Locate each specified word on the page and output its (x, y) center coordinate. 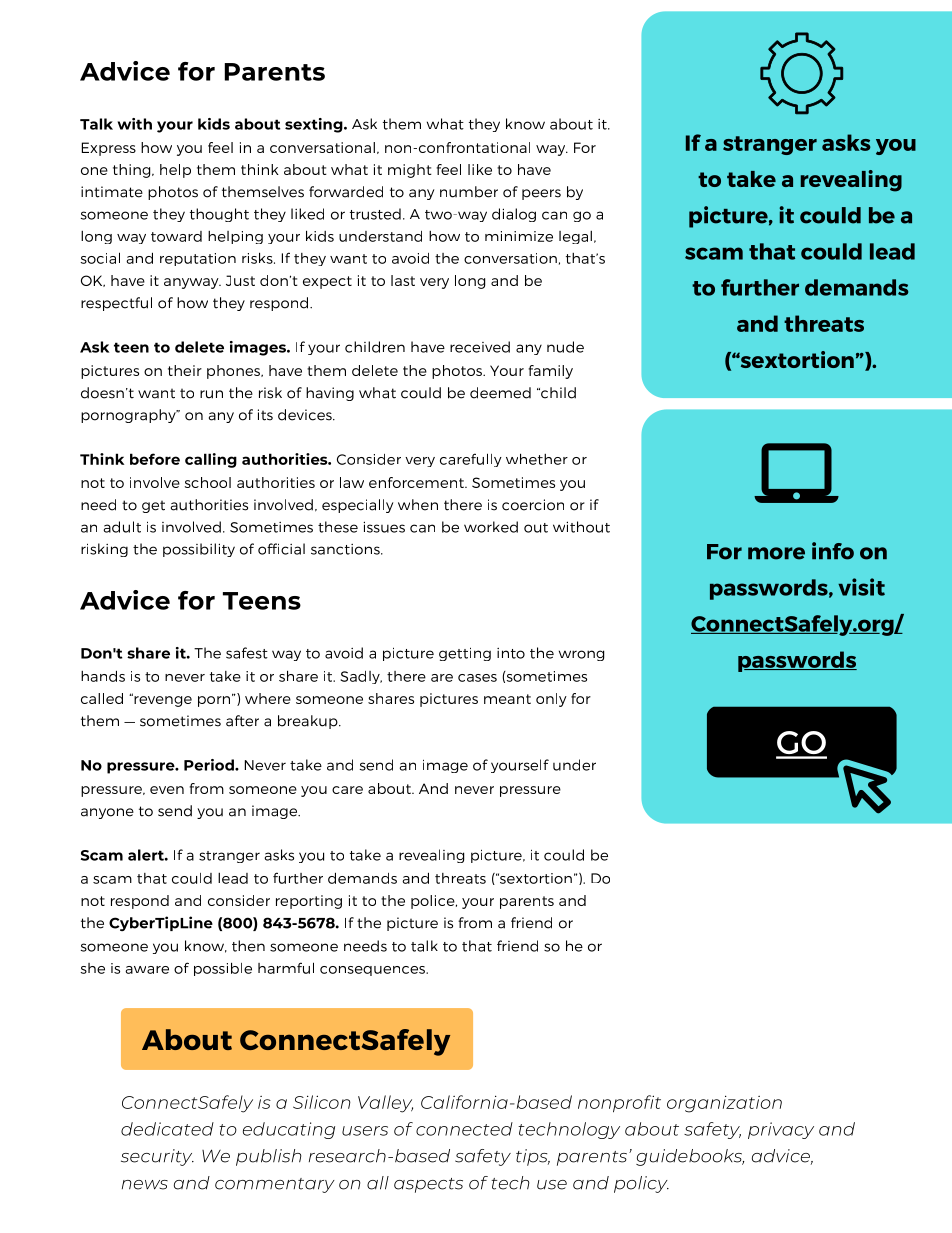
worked (491, 527)
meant (507, 699)
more (776, 553)
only (551, 700)
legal (575, 237)
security (157, 1157)
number (469, 192)
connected (464, 1129)
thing (133, 171)
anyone (107, 813)
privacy (781, 1130)
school (208, 482)
